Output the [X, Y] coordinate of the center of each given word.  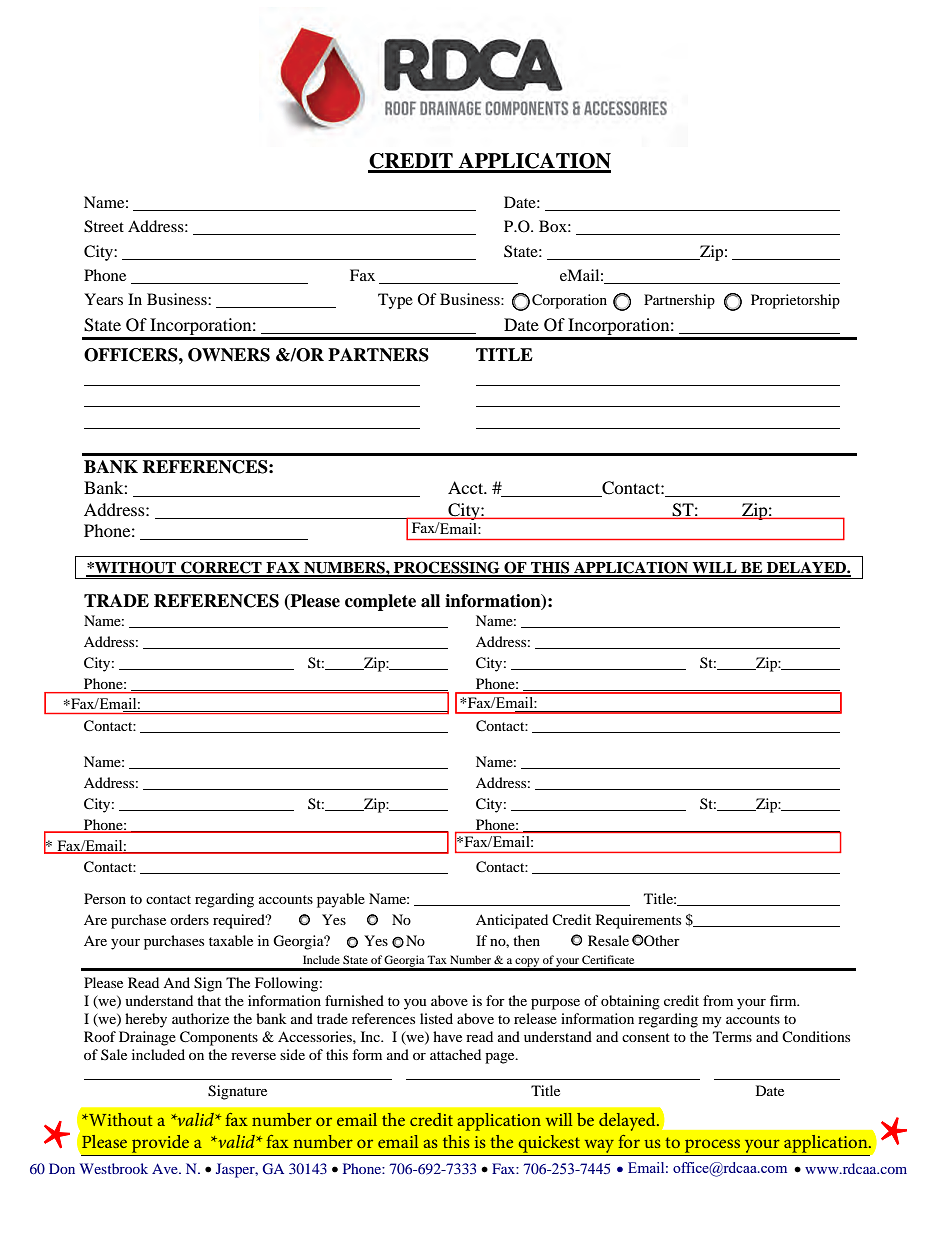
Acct [467, 487]
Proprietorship [795, 301]
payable [341, 900]
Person [105, 898]
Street [104, 226]
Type [395, 301]
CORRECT [221, 568]
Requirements [638, 921]
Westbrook [114, 1168]
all [430, 601]
